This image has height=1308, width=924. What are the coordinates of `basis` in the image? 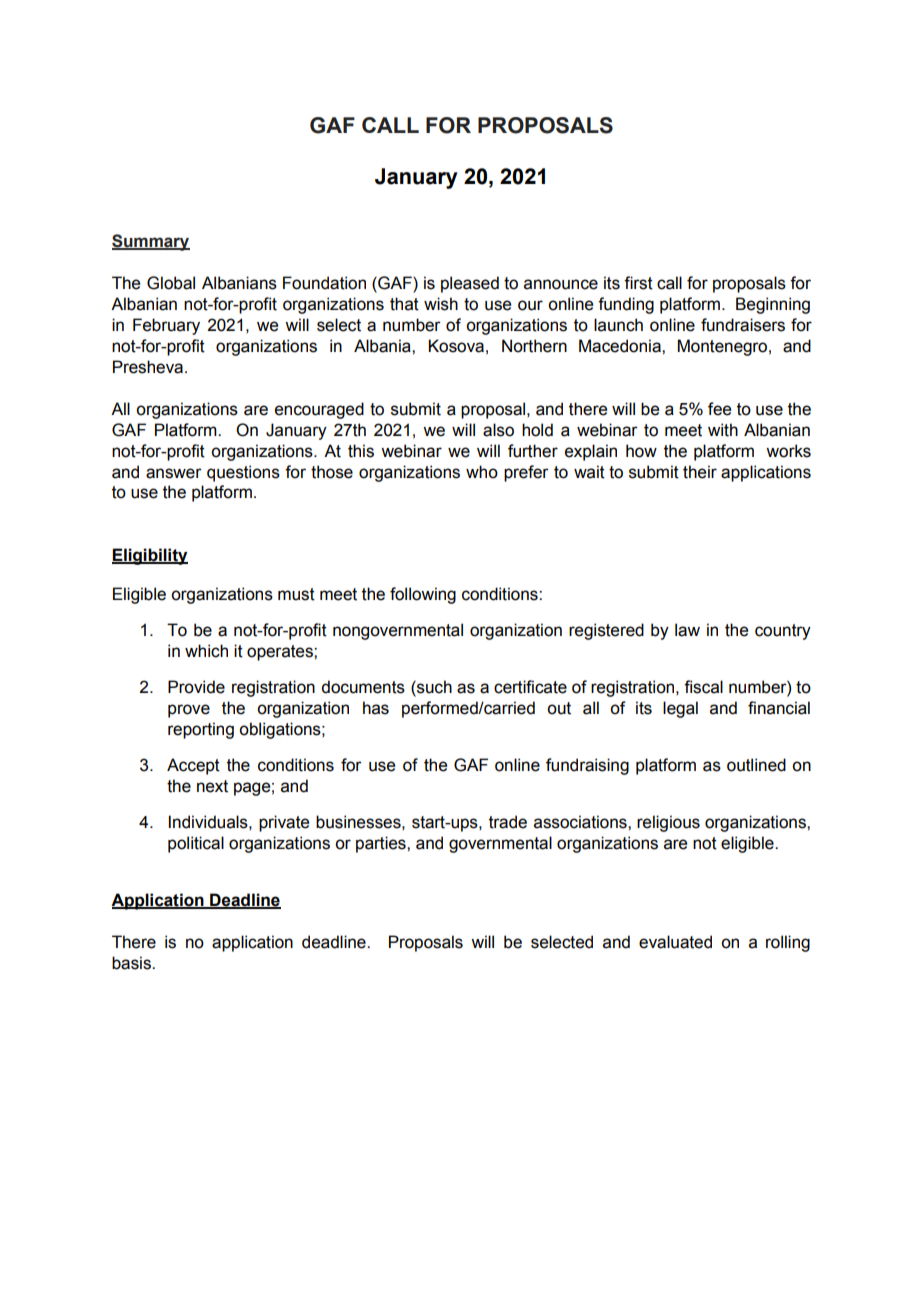 It's located at (132, 963).
